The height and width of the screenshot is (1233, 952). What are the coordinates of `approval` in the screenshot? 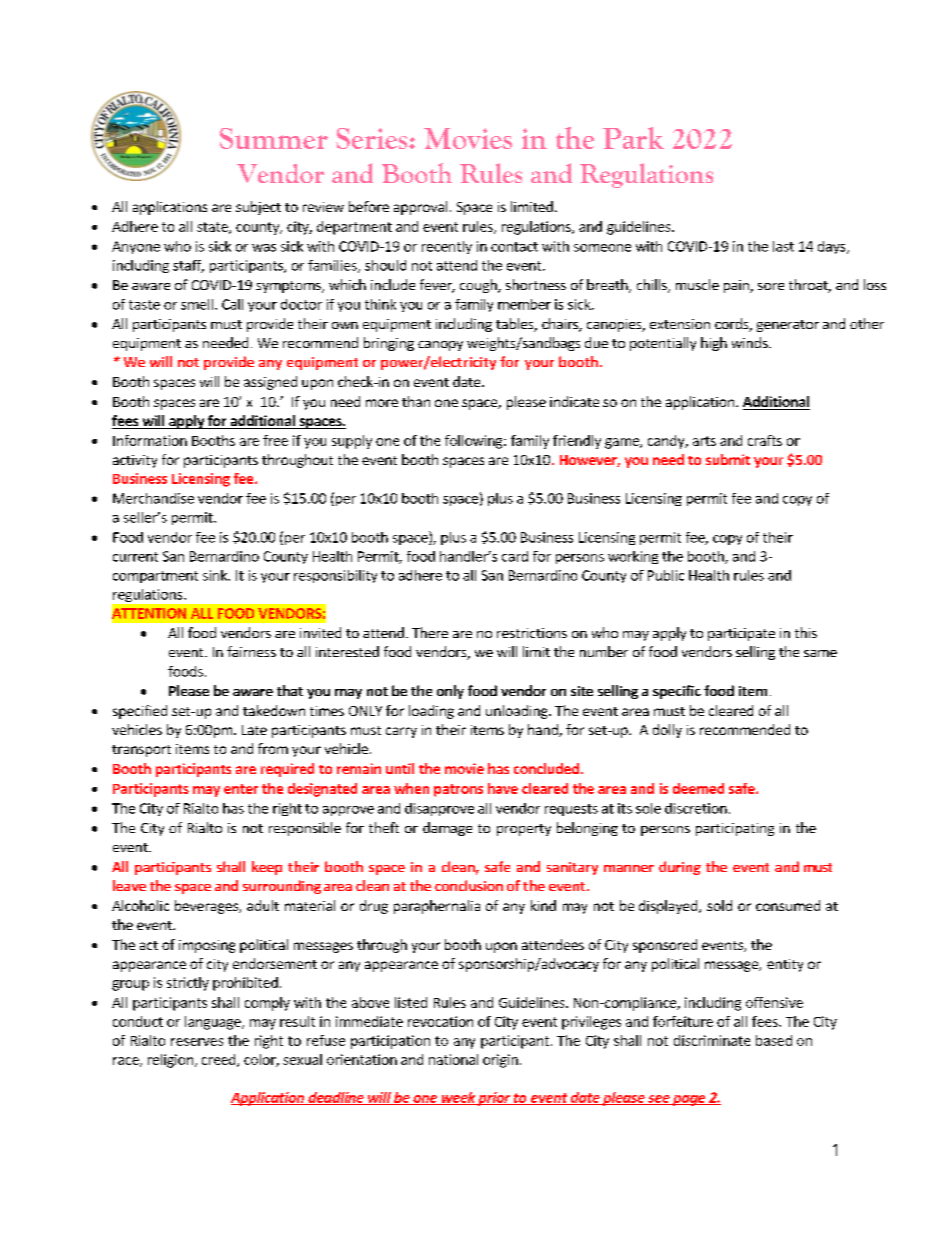 It's located at (420, 208).
